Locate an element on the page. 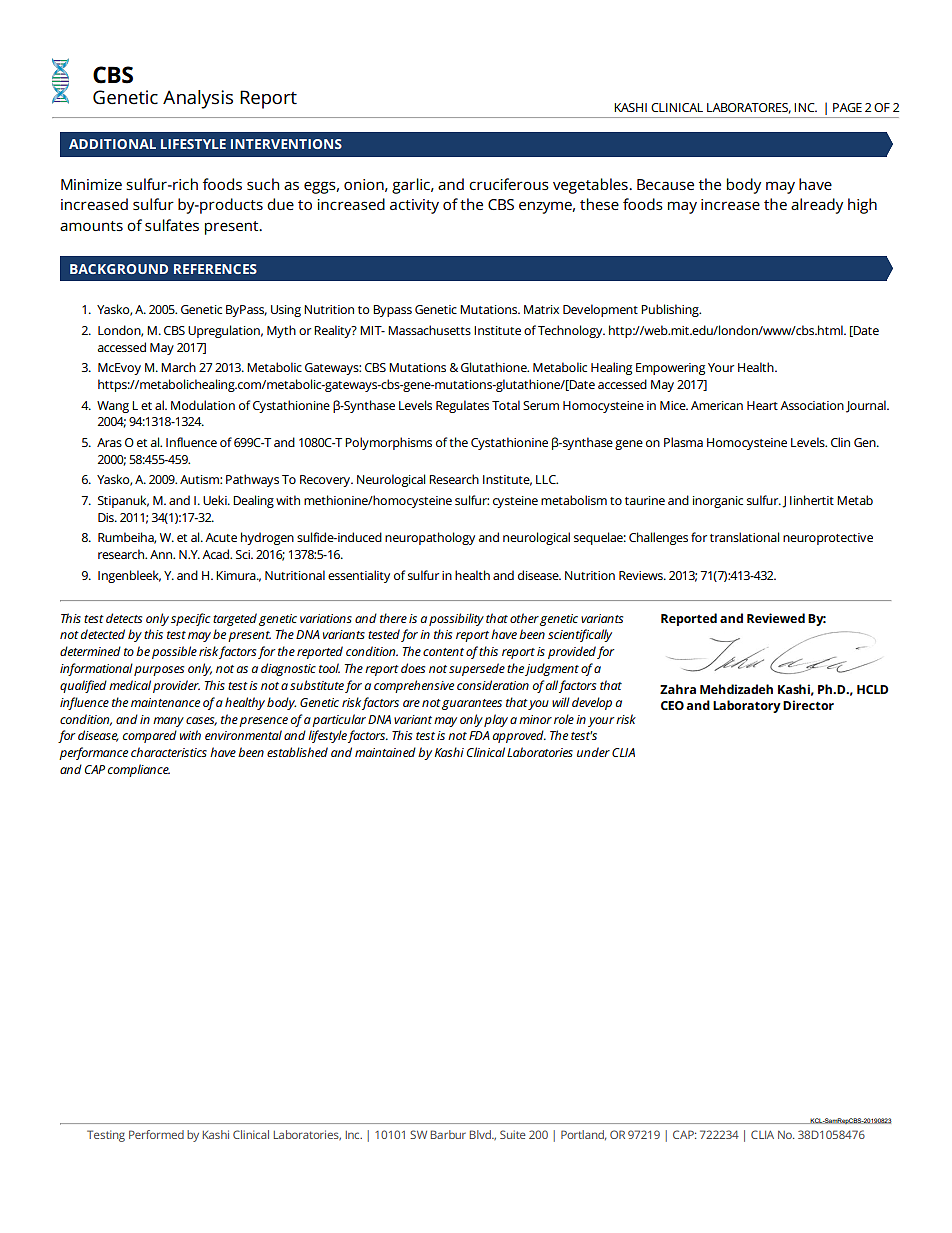 Image resolution: width=952 pixels, height=1233 pixels. Regulates is located at coordinates (462, 406).
